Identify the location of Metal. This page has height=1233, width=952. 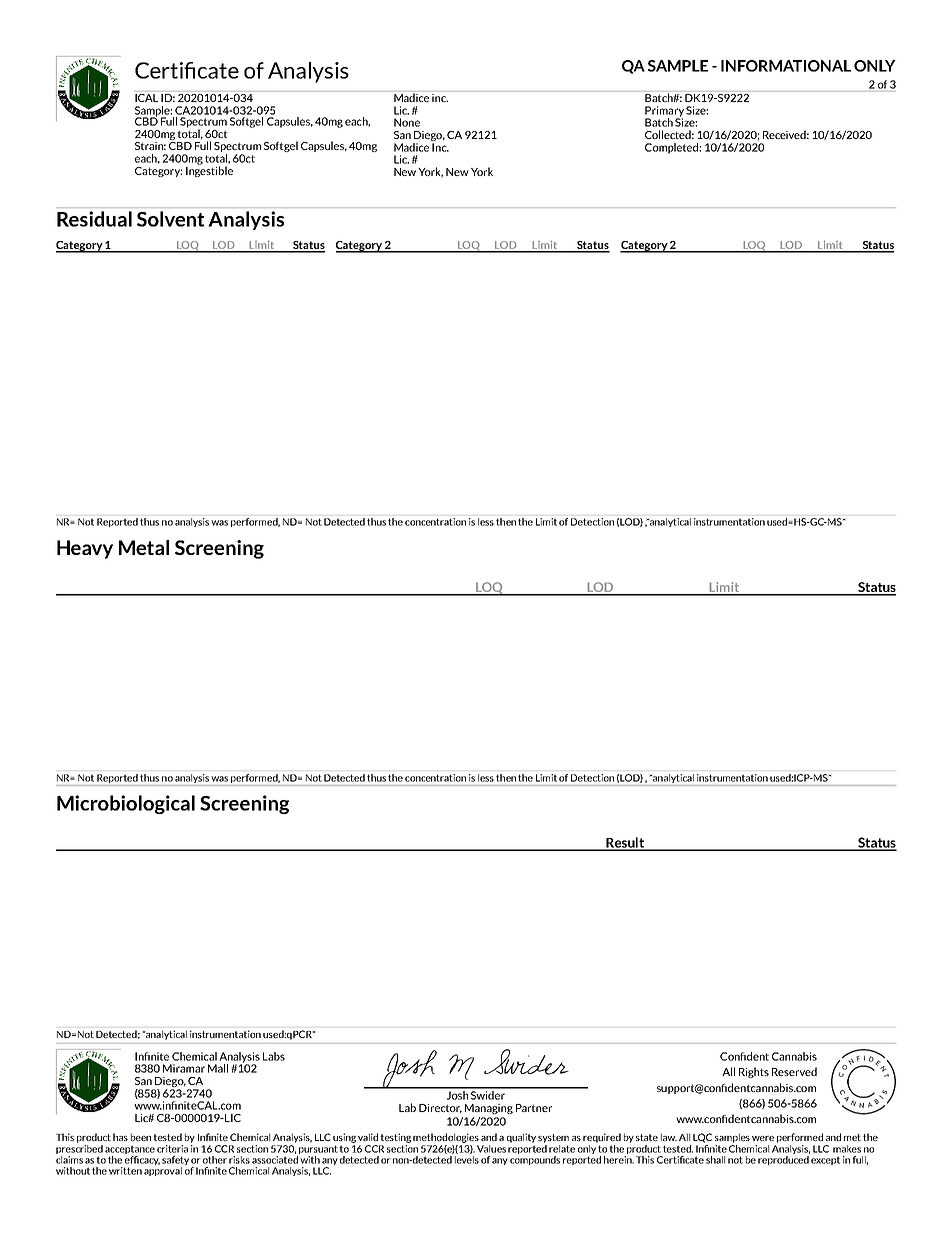
(144, 547).
